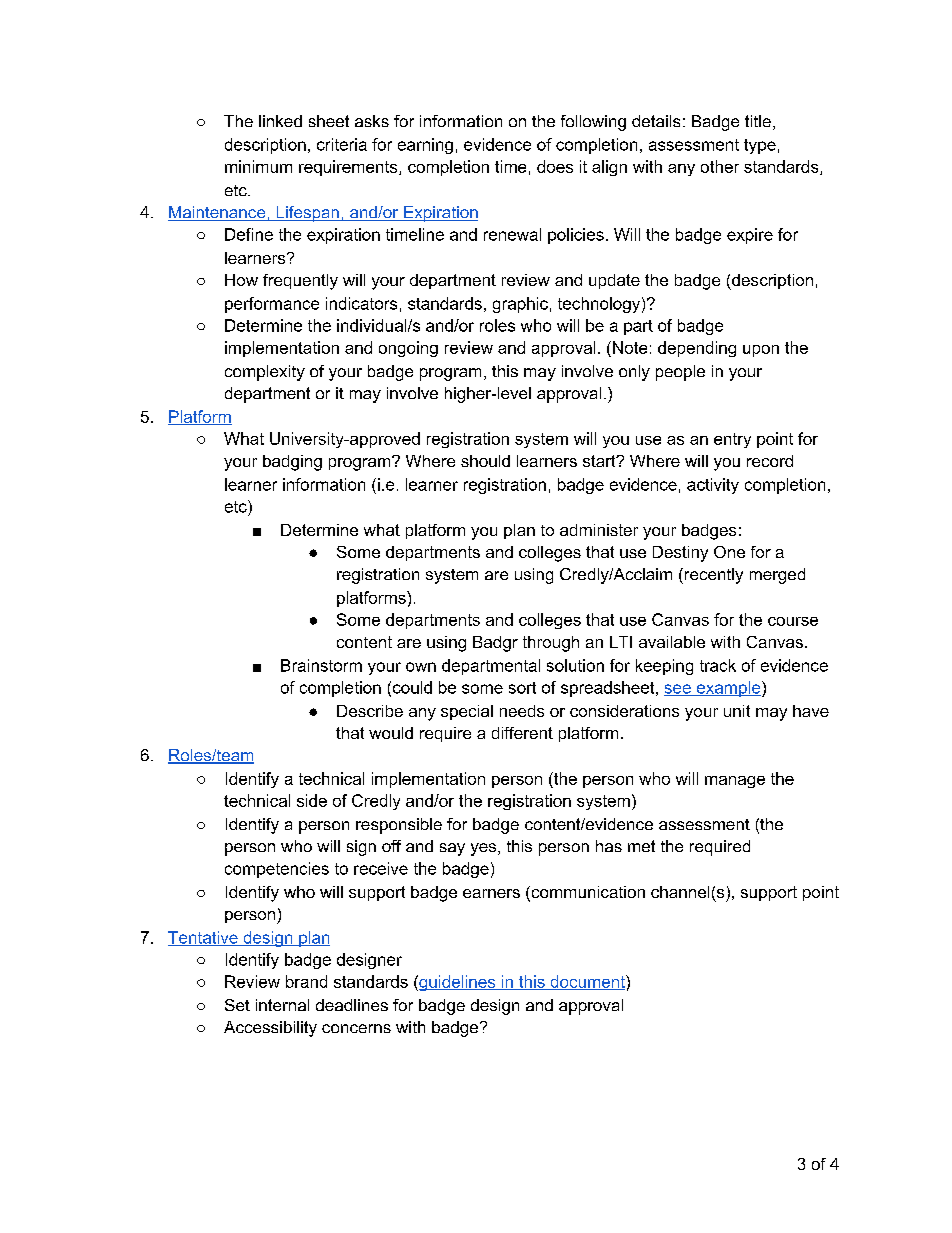 The height and width of the image is (1233, 952). What do you see at coordinates (555, 166) in the image?
I see `does` at bounding box center [555, 166].
